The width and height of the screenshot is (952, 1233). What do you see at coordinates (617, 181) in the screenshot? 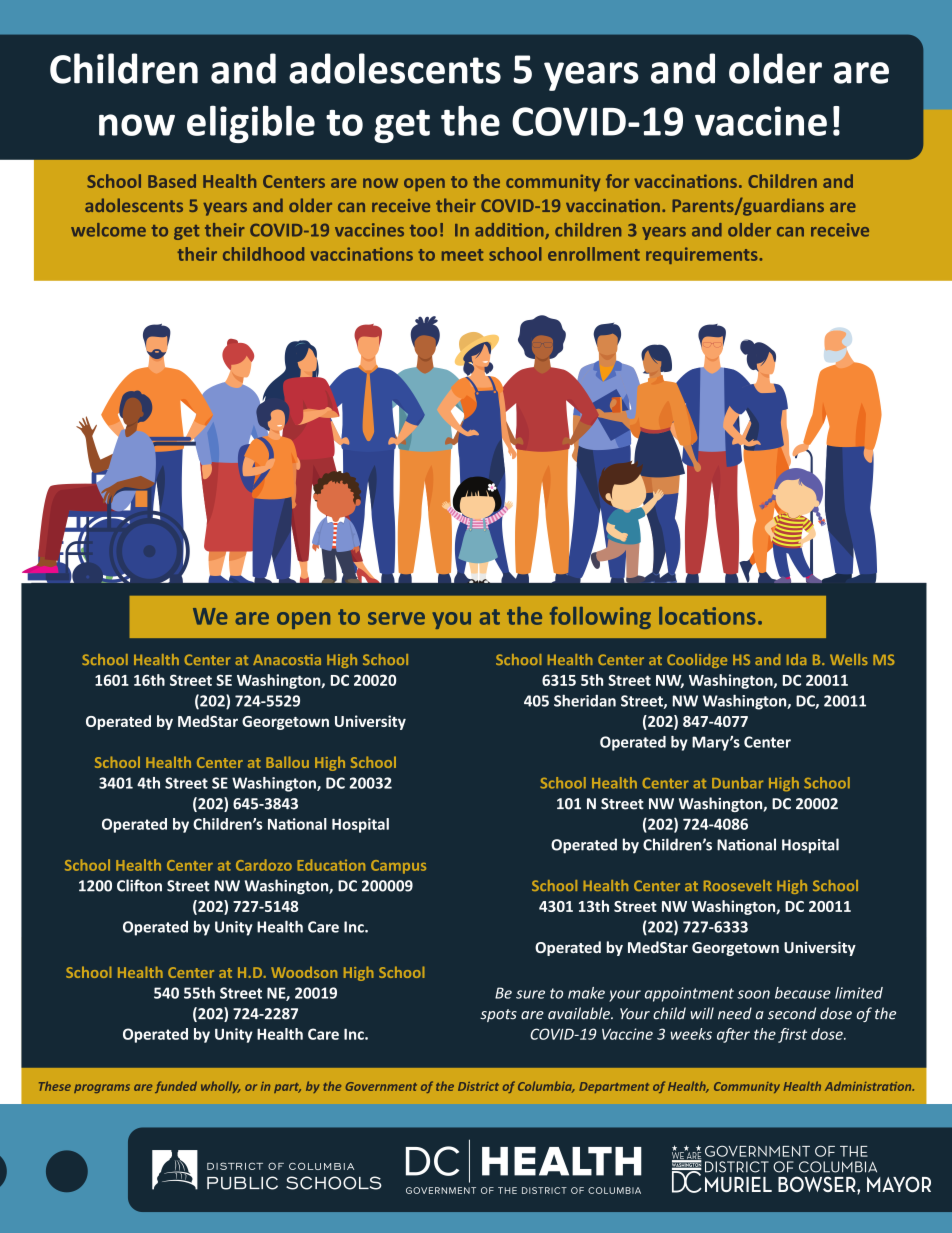
I see `for` at bounding box center [617, 181].
